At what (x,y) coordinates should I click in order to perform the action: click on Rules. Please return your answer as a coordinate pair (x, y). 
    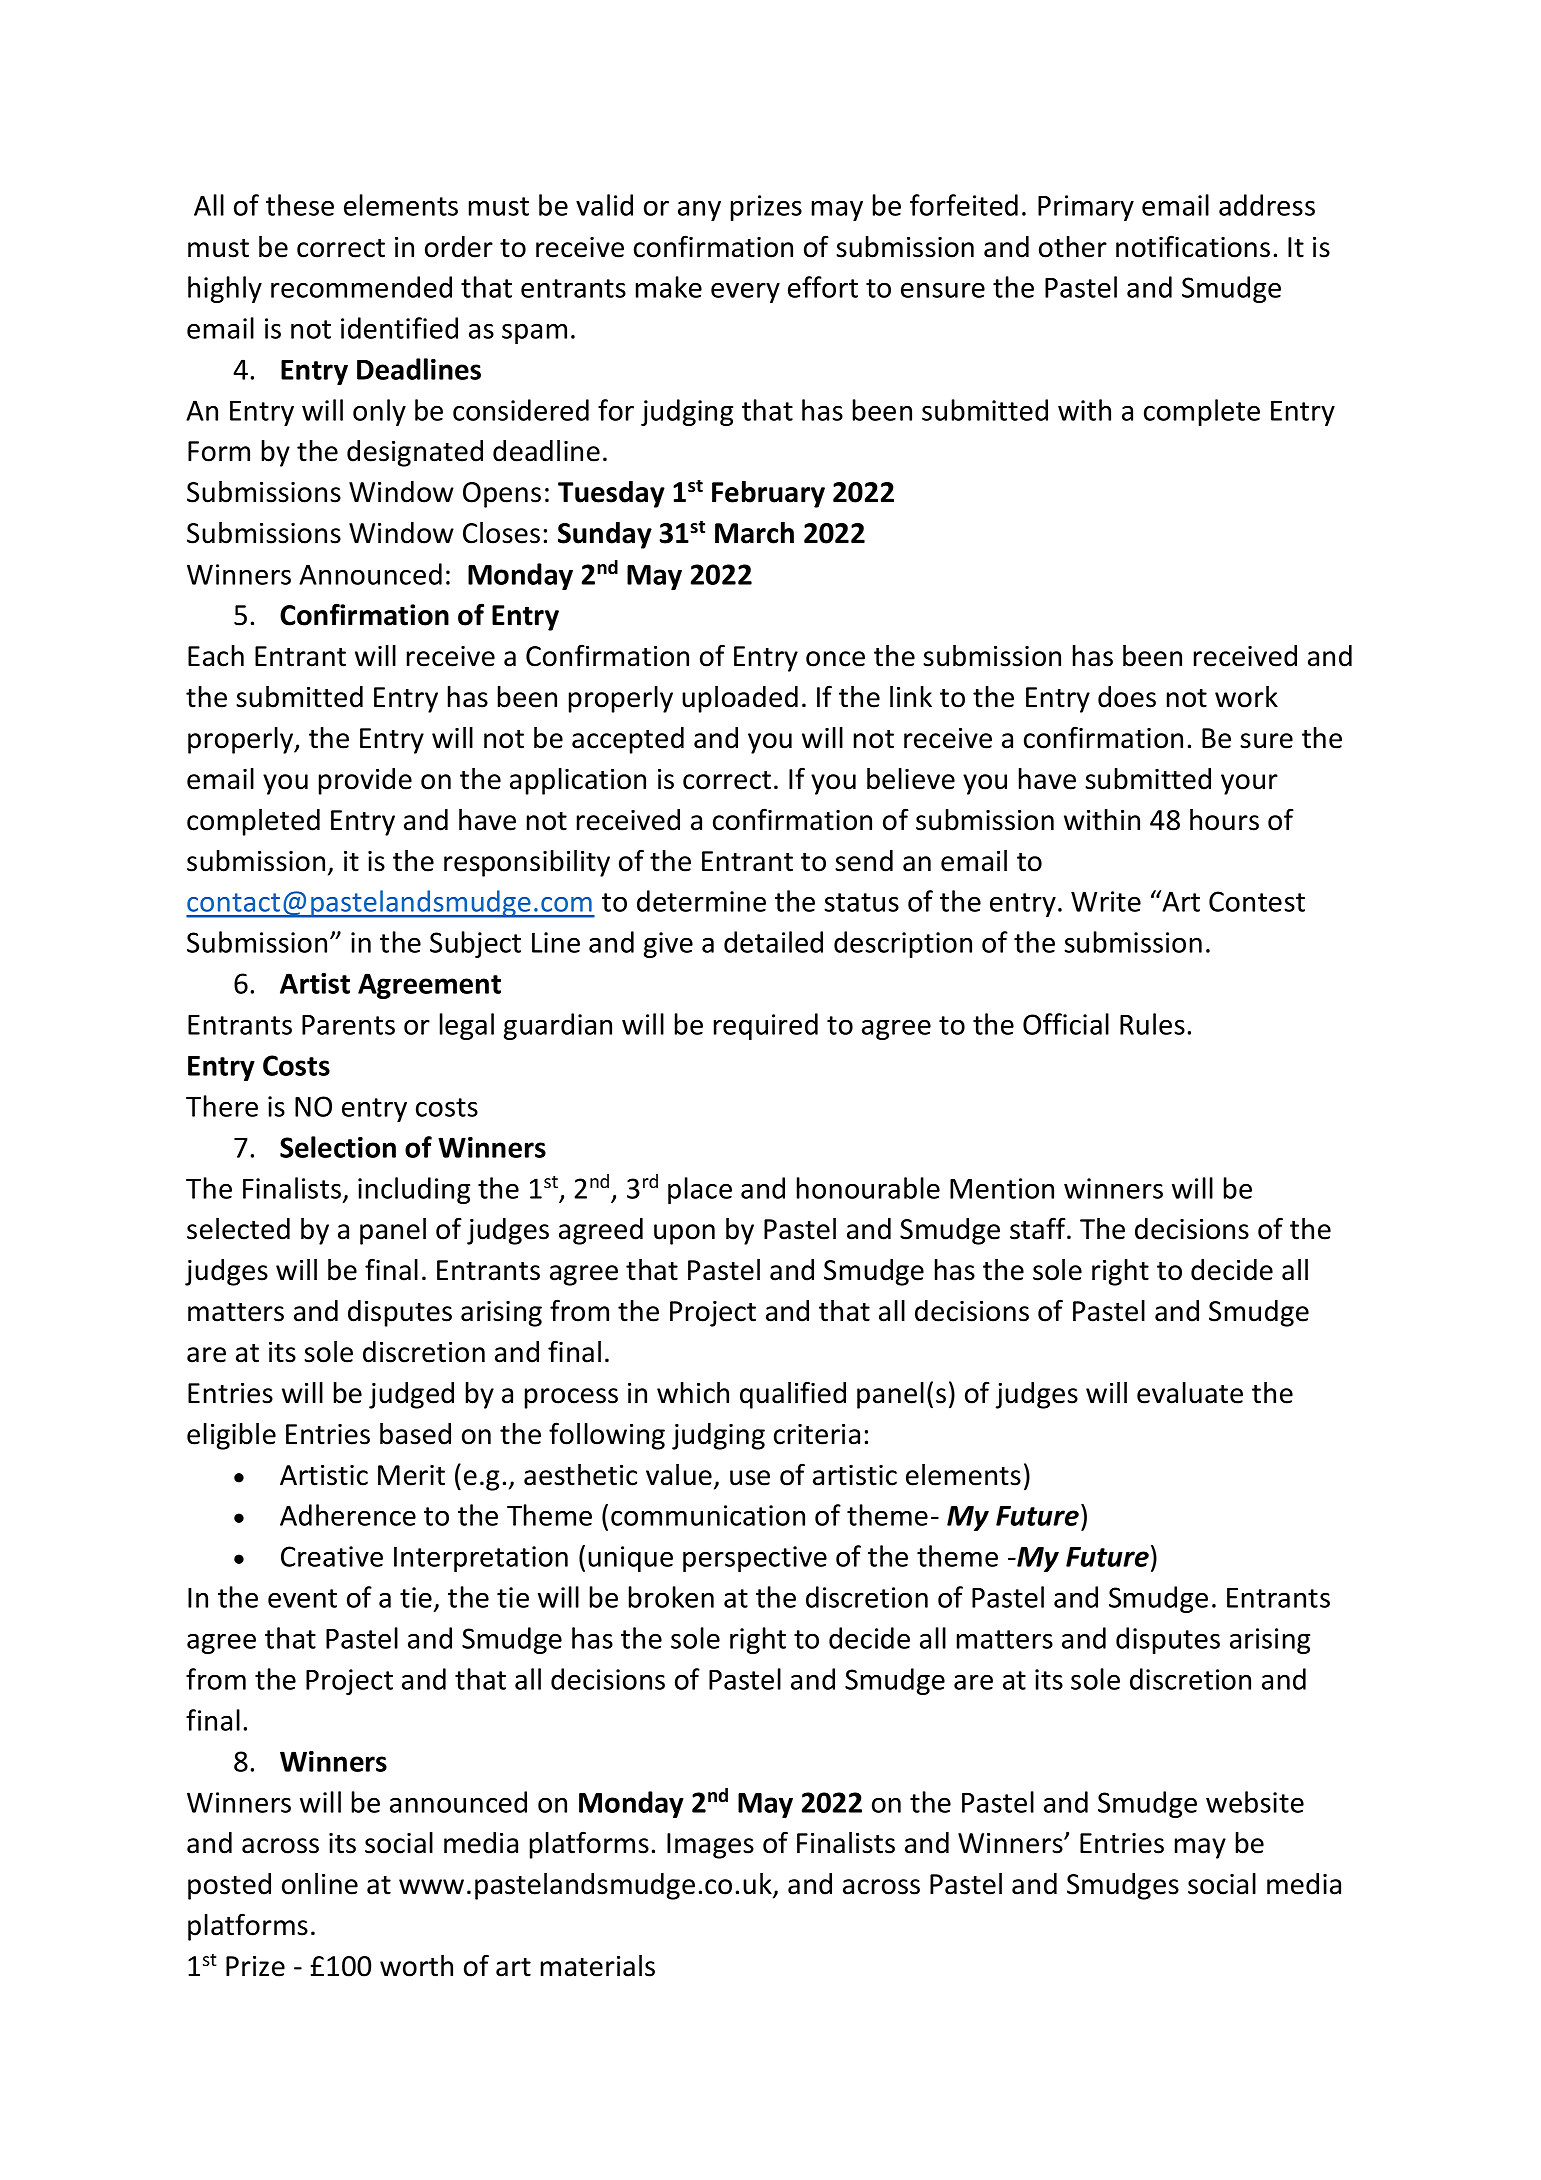
    Looking at the image, I should click on (1152, 1024).
